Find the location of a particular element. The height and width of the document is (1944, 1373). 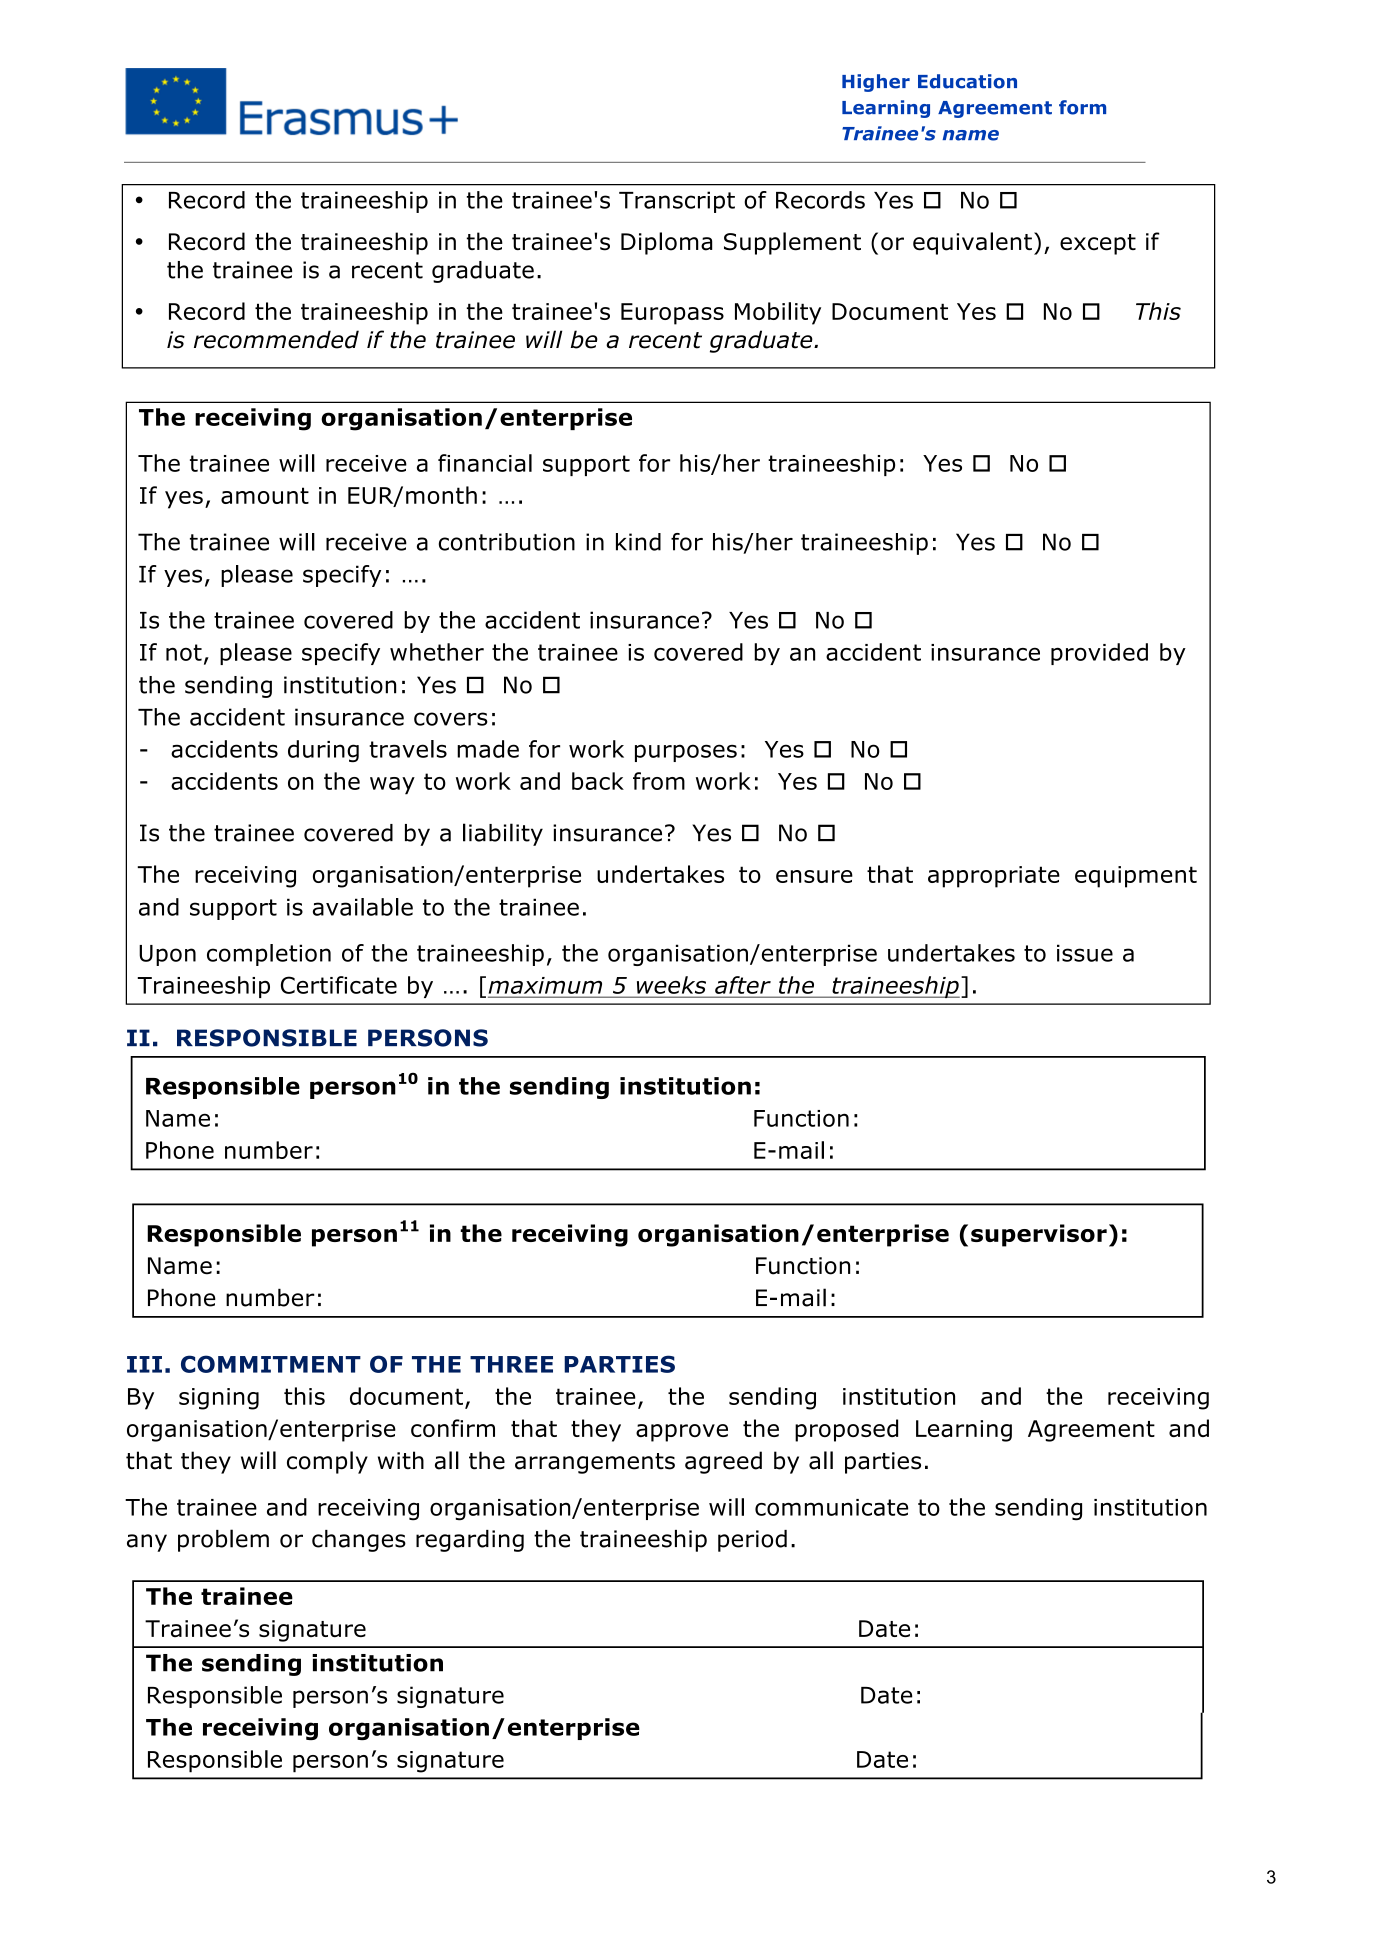

supervisor is located at coordinates (1039, 1235).
